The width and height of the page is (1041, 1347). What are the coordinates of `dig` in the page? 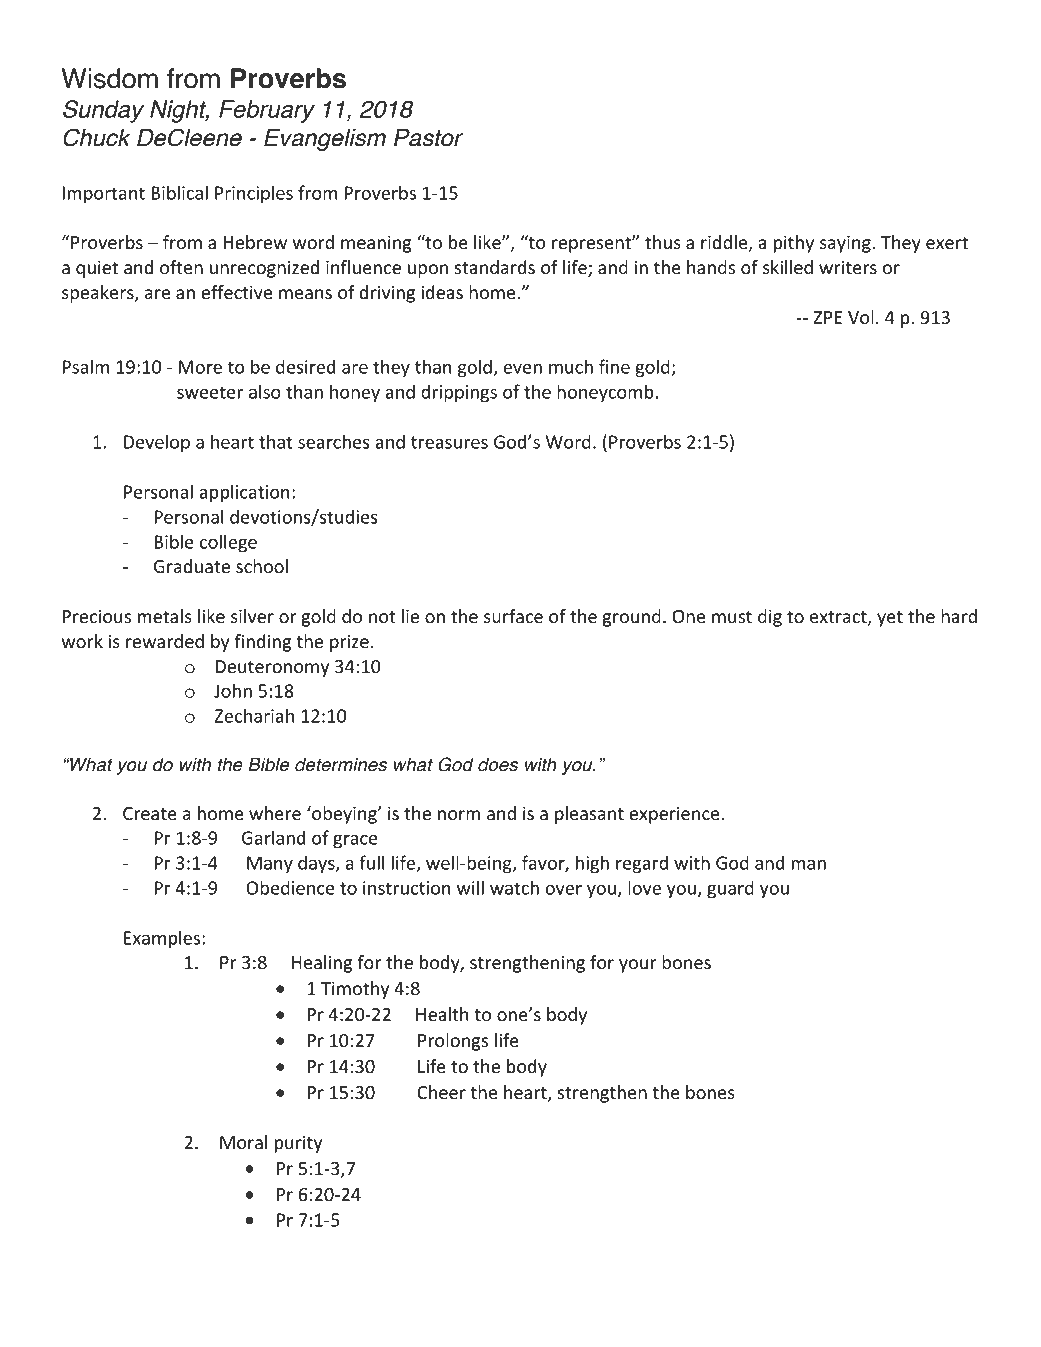 It's located at (770, 618).
